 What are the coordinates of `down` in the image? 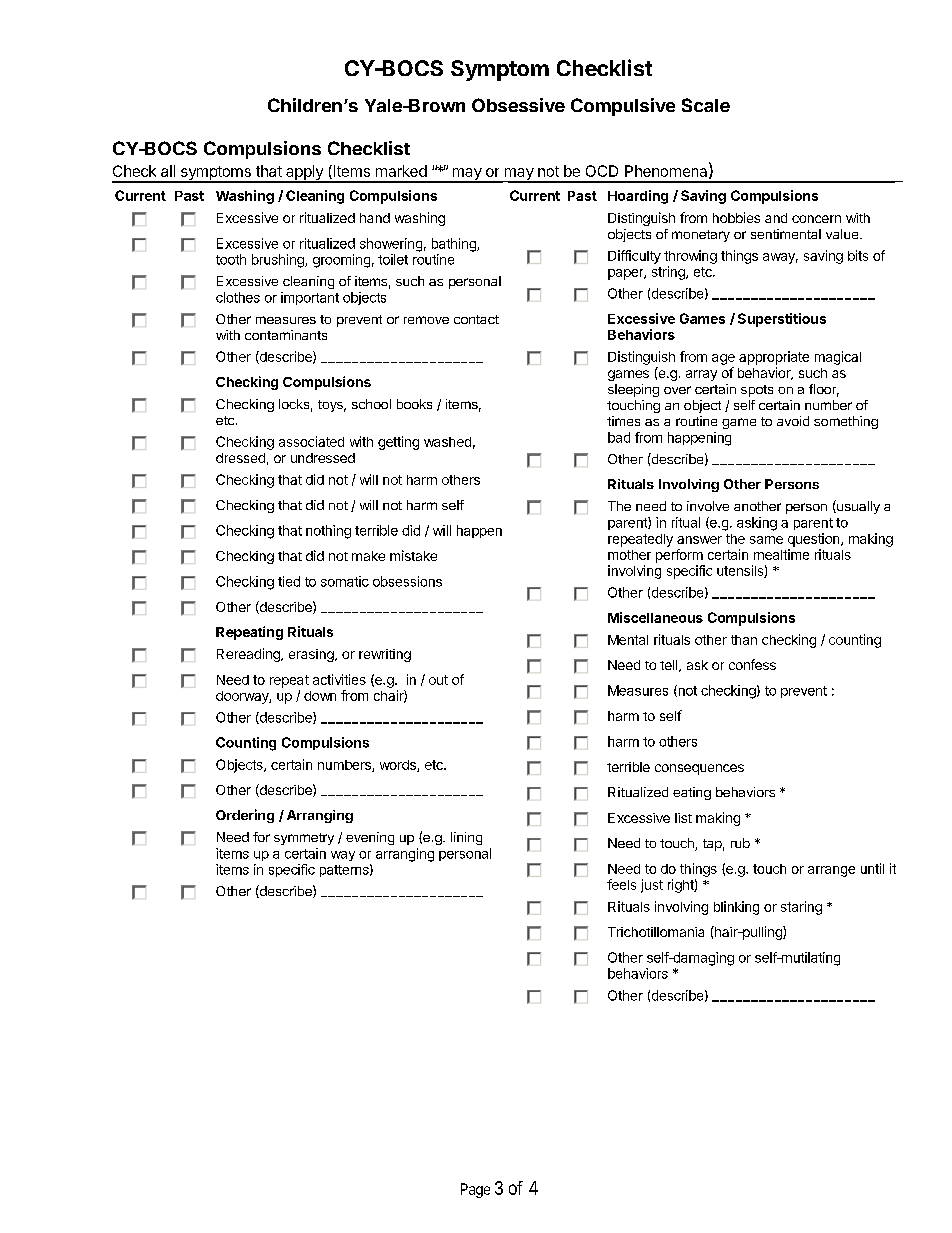 It's located at (320, 696).
